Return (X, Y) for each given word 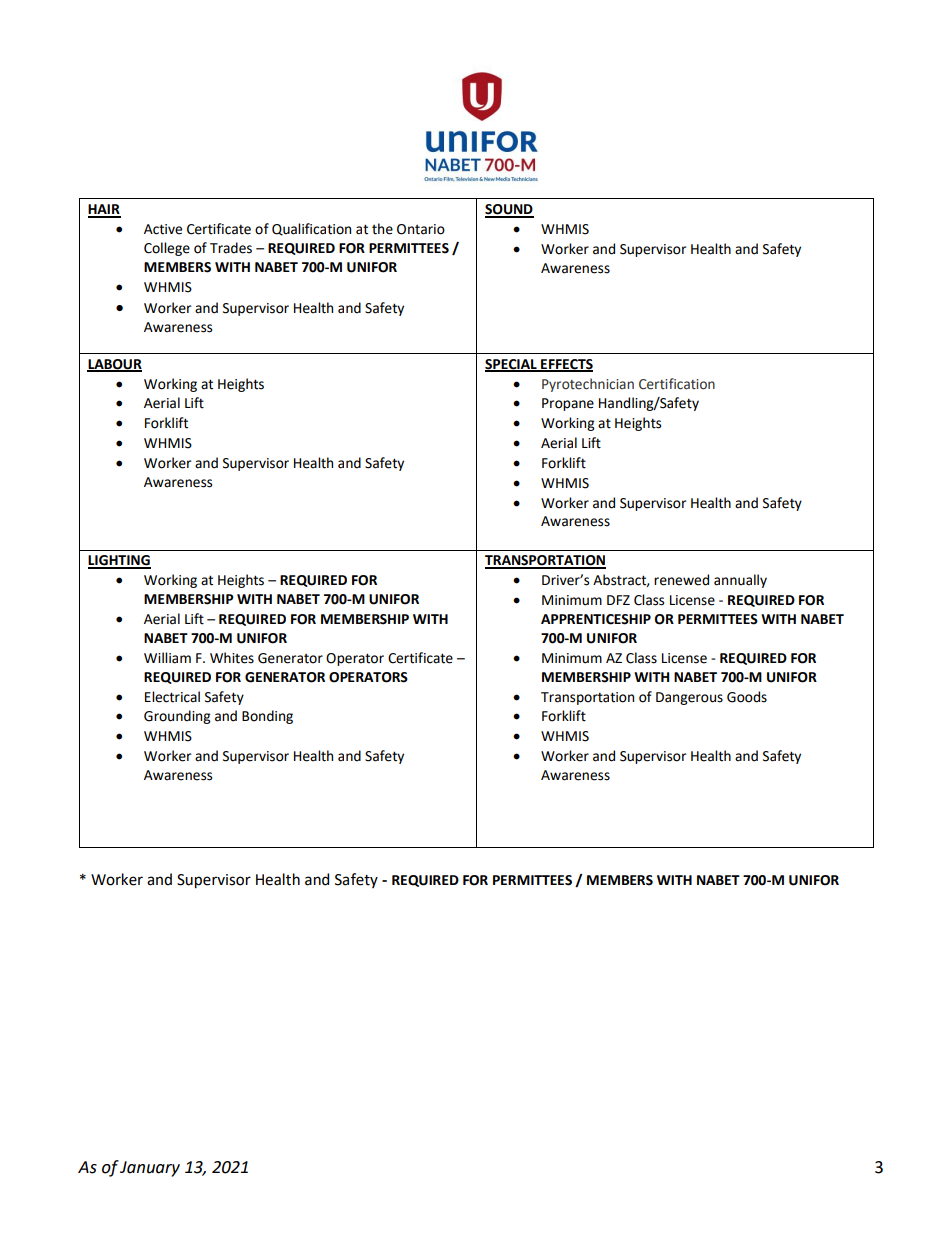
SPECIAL (512, 365)
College (167, 249)
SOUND (509, 210)
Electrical (172, 697)
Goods (747, 697)
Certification (677, 384)
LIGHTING (119, 561)
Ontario (421, 229)
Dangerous (689, 698)
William (167, 658)
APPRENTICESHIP (596, 619)
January (150, 1169)
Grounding (177, 717)
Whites (232, 658)
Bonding (267, 717)
